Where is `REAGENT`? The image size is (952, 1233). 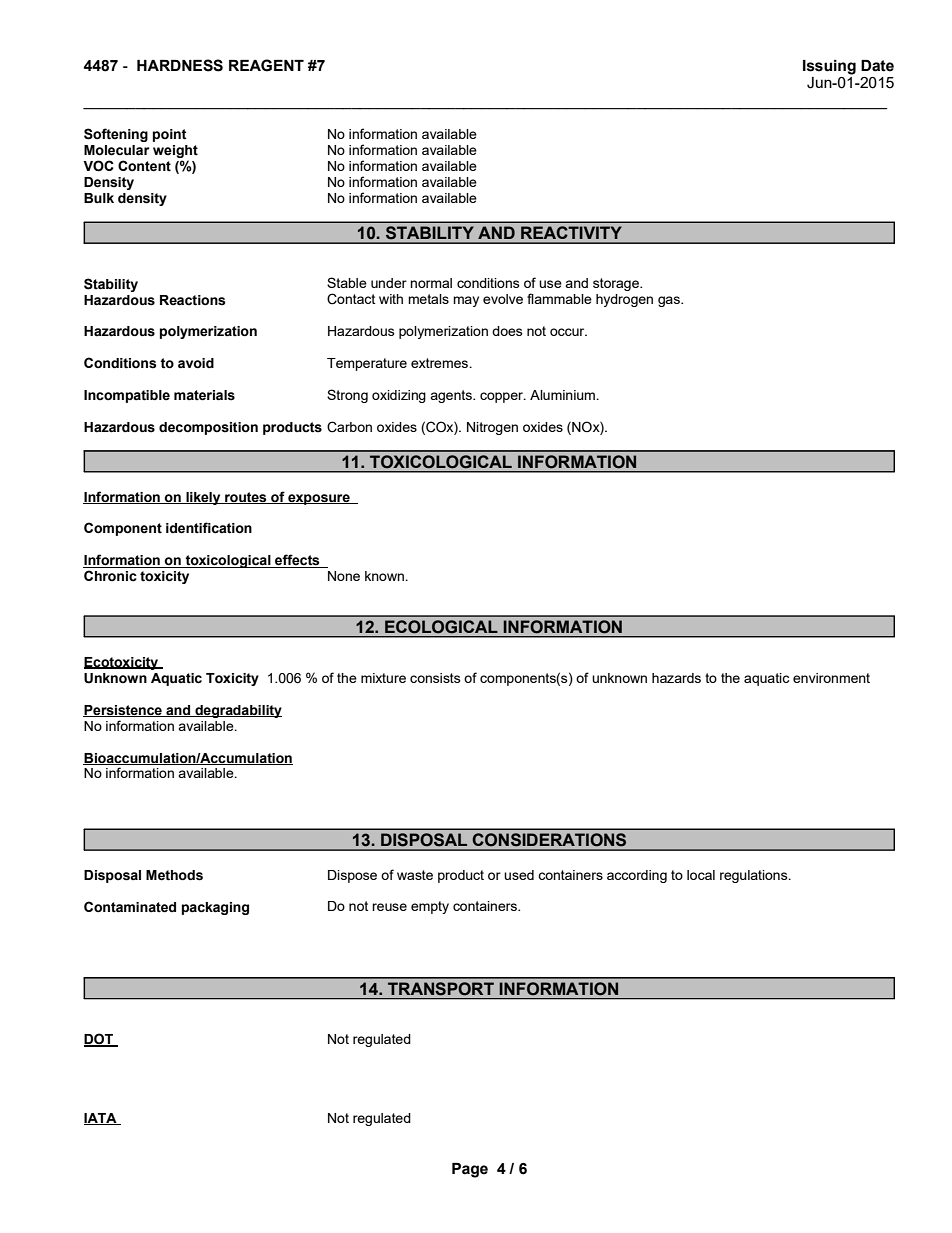 REAGENT is located at coordinates (266, 65).
